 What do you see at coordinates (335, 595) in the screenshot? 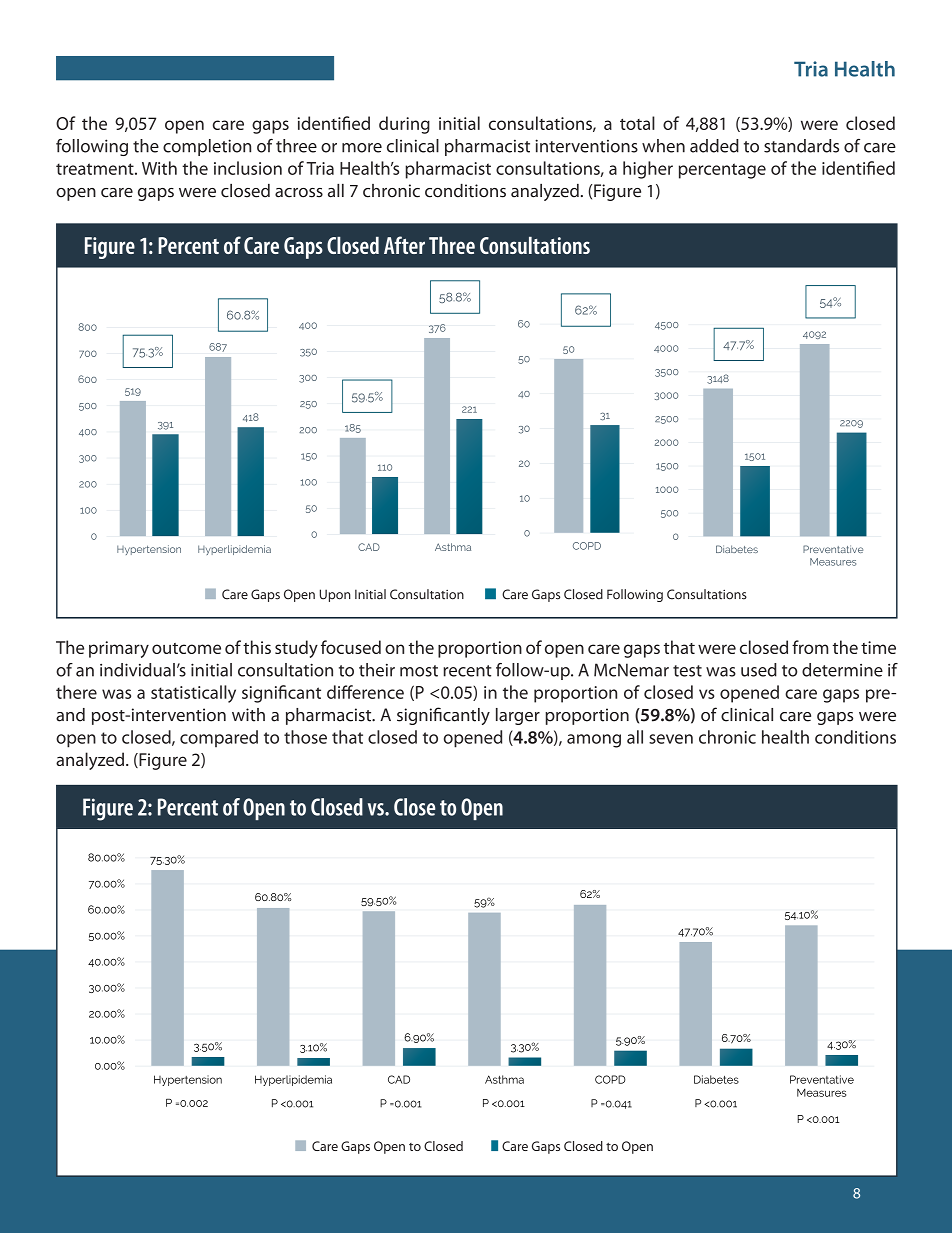
I see `Upon` at bounding box center [335, 595].
